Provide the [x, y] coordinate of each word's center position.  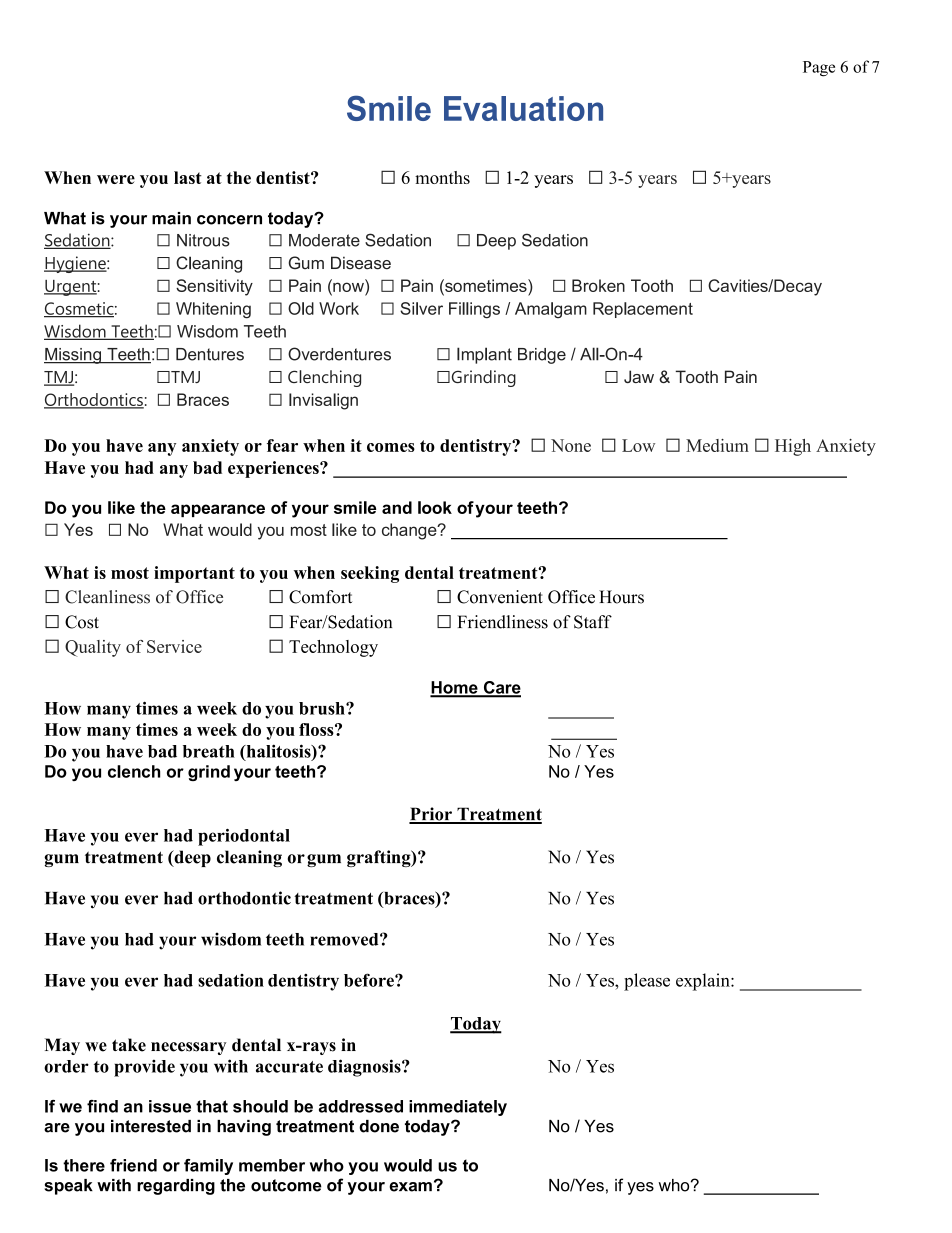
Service [174, 646]
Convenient [500, 597]
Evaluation [523, 108]
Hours [621, 597]
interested [151, 1126]
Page [819, 69]
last [188, 177]
